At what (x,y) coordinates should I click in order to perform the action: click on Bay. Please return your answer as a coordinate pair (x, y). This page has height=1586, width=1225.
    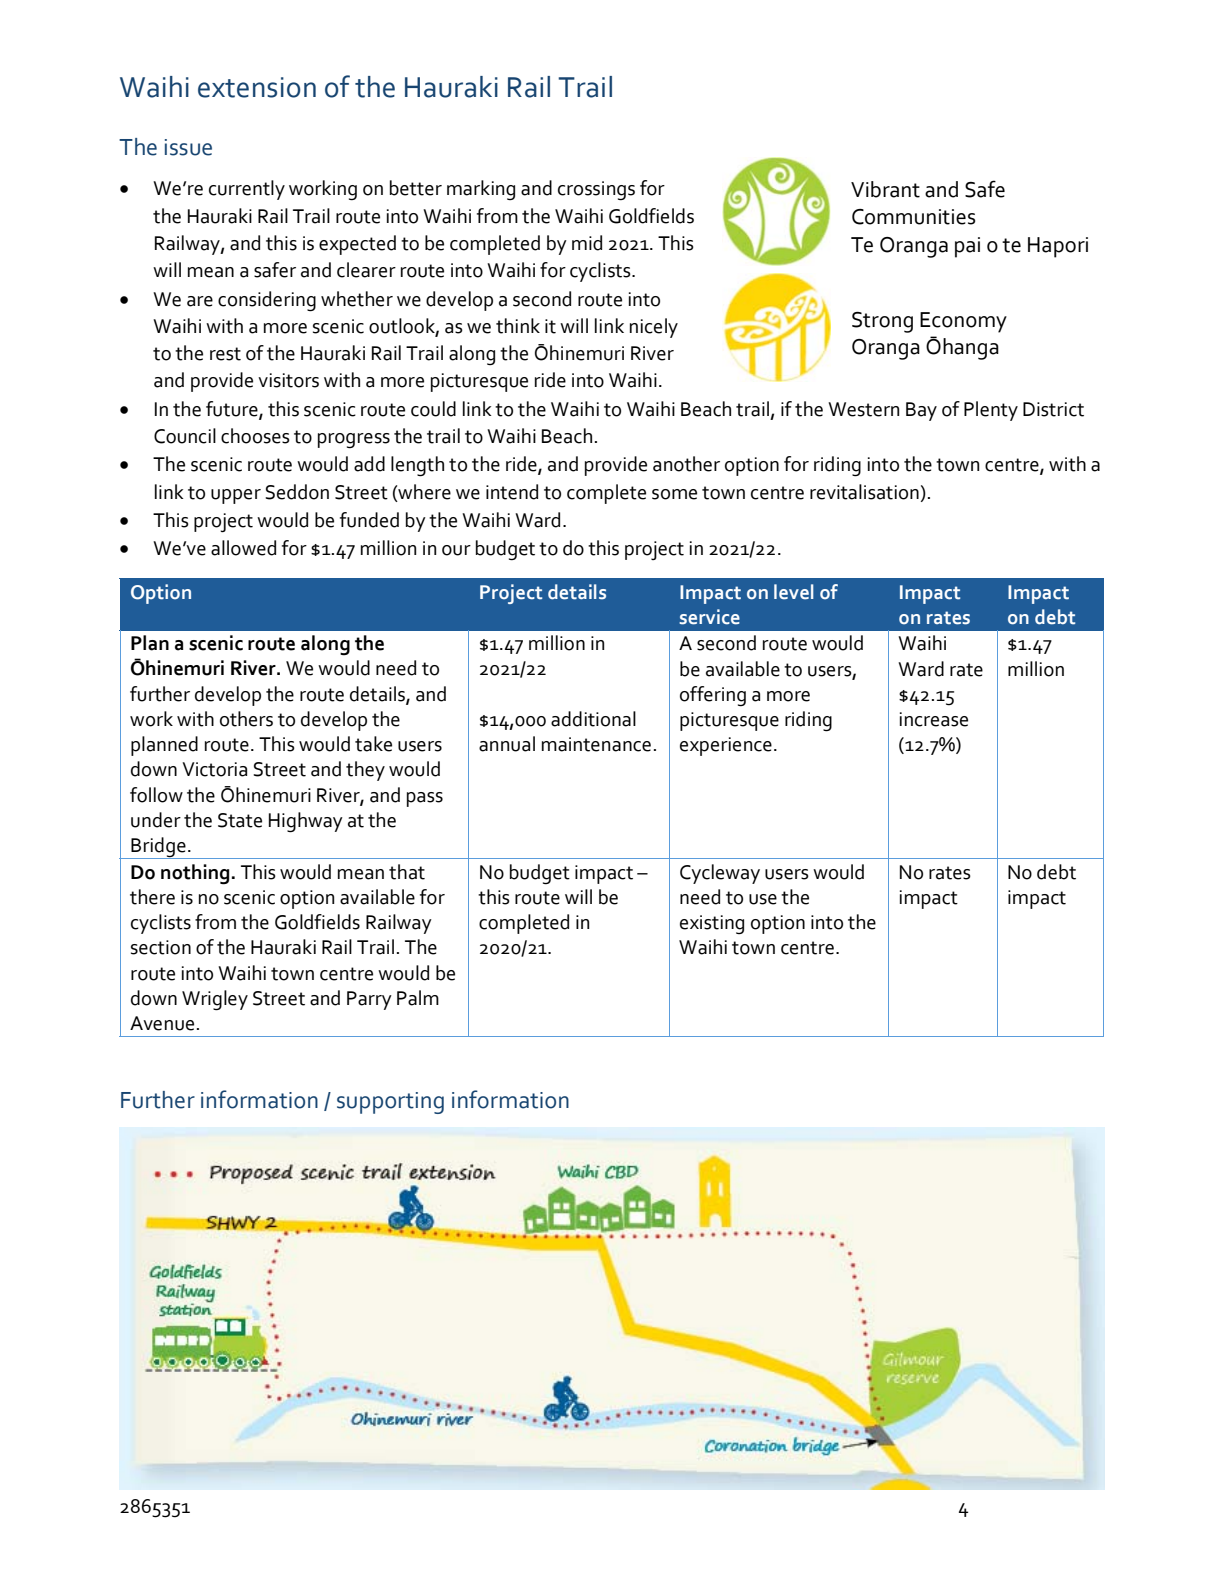
    Looking at the image, I should click on (921, 411).
